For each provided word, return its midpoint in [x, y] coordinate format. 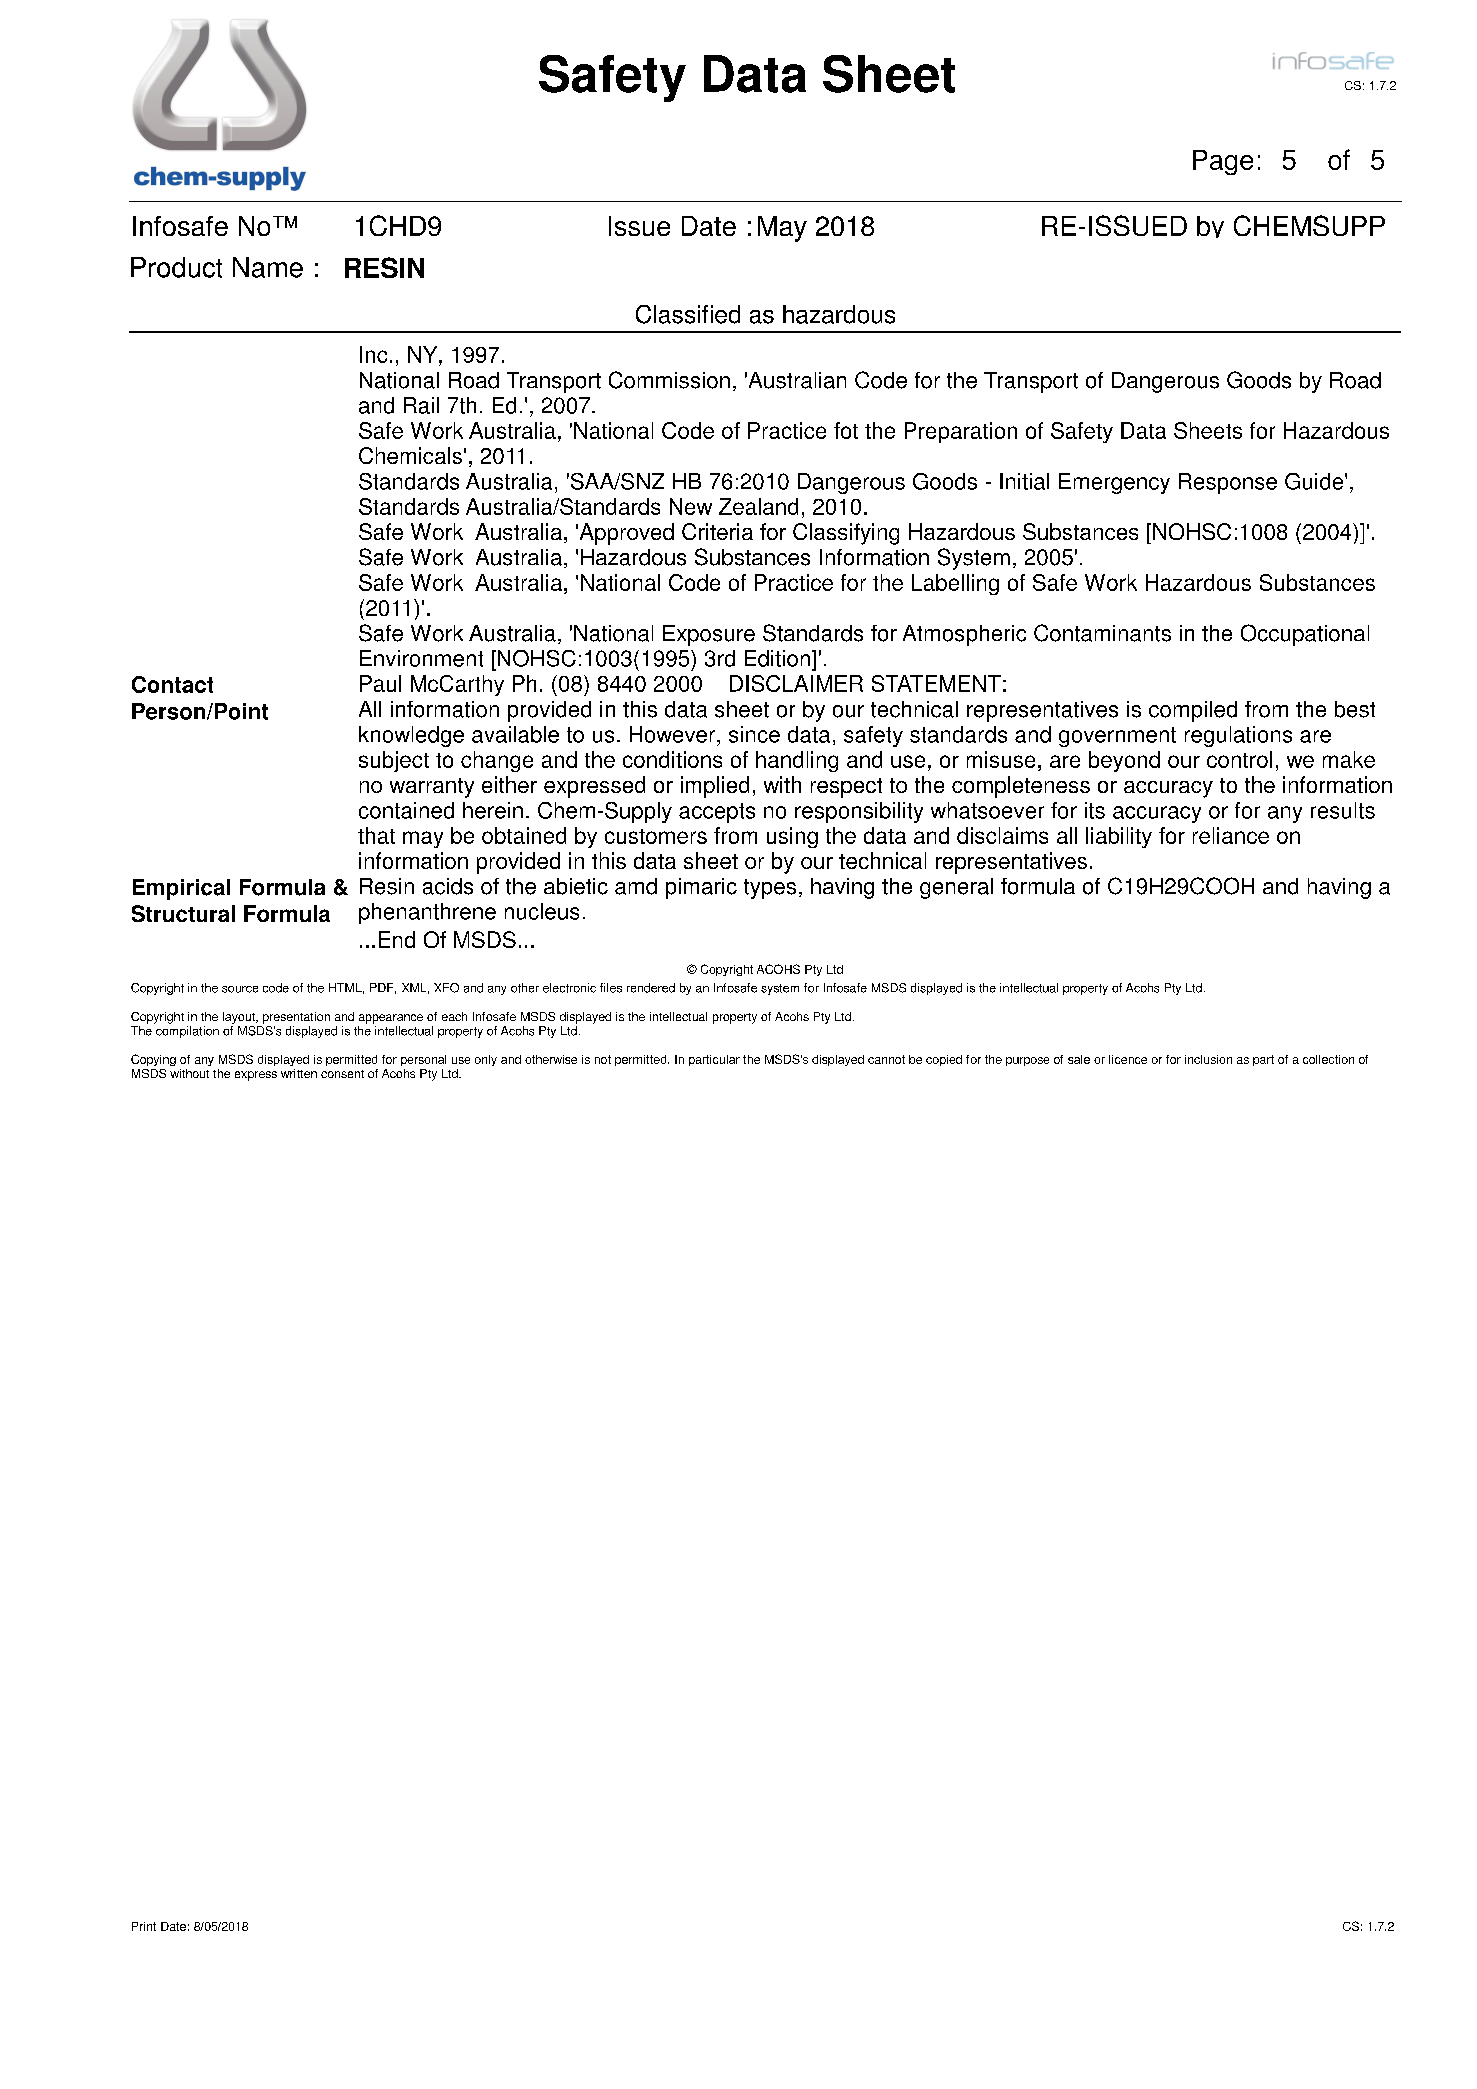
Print [144, 1926]
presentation [296, 1018]
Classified [688, 314]
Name [268, 267]
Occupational [1305, 635]
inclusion [1208, 1059]
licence [1128, 1059]
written [299, 1073]
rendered [651, 988]
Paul [380, 683]
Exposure [709, 635]
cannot [886, 1059]
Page [1223, 162]
